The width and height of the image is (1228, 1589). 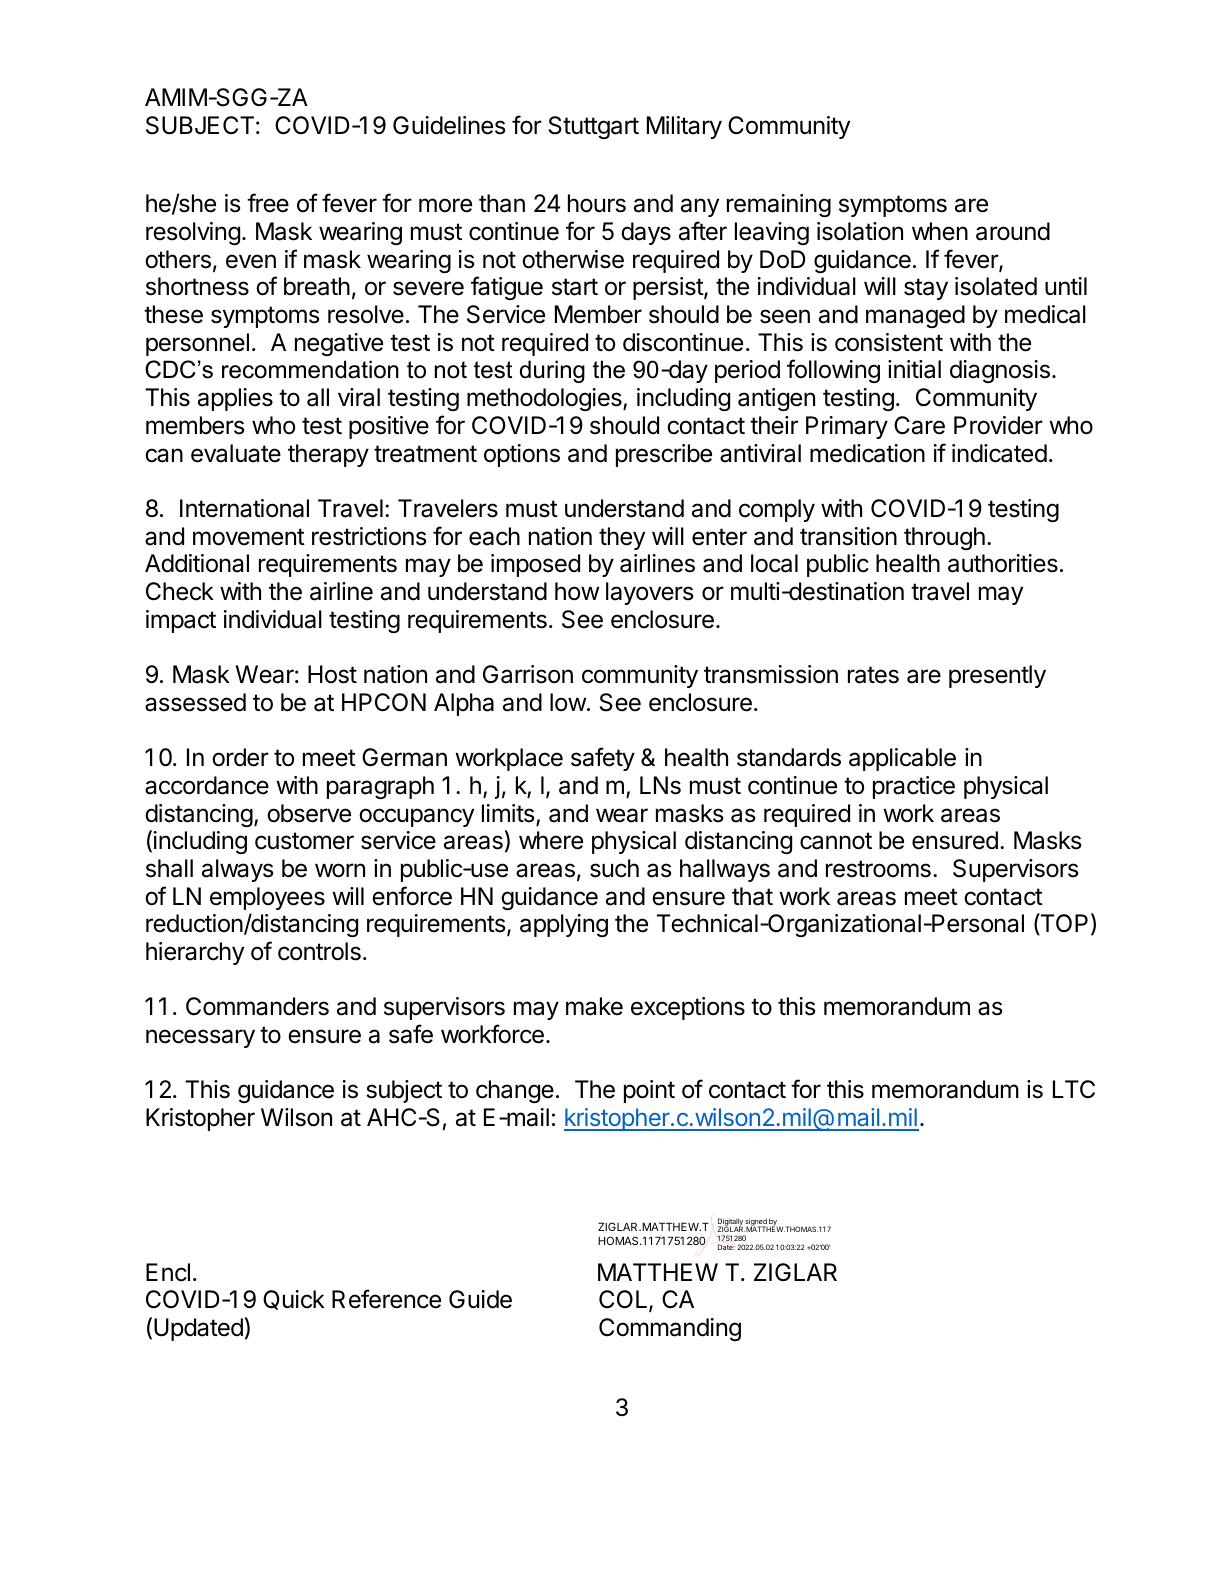 What do you see at coordinates (294, 1300) in the image?
I see `Quick` at bounding box center [294, 1300].
